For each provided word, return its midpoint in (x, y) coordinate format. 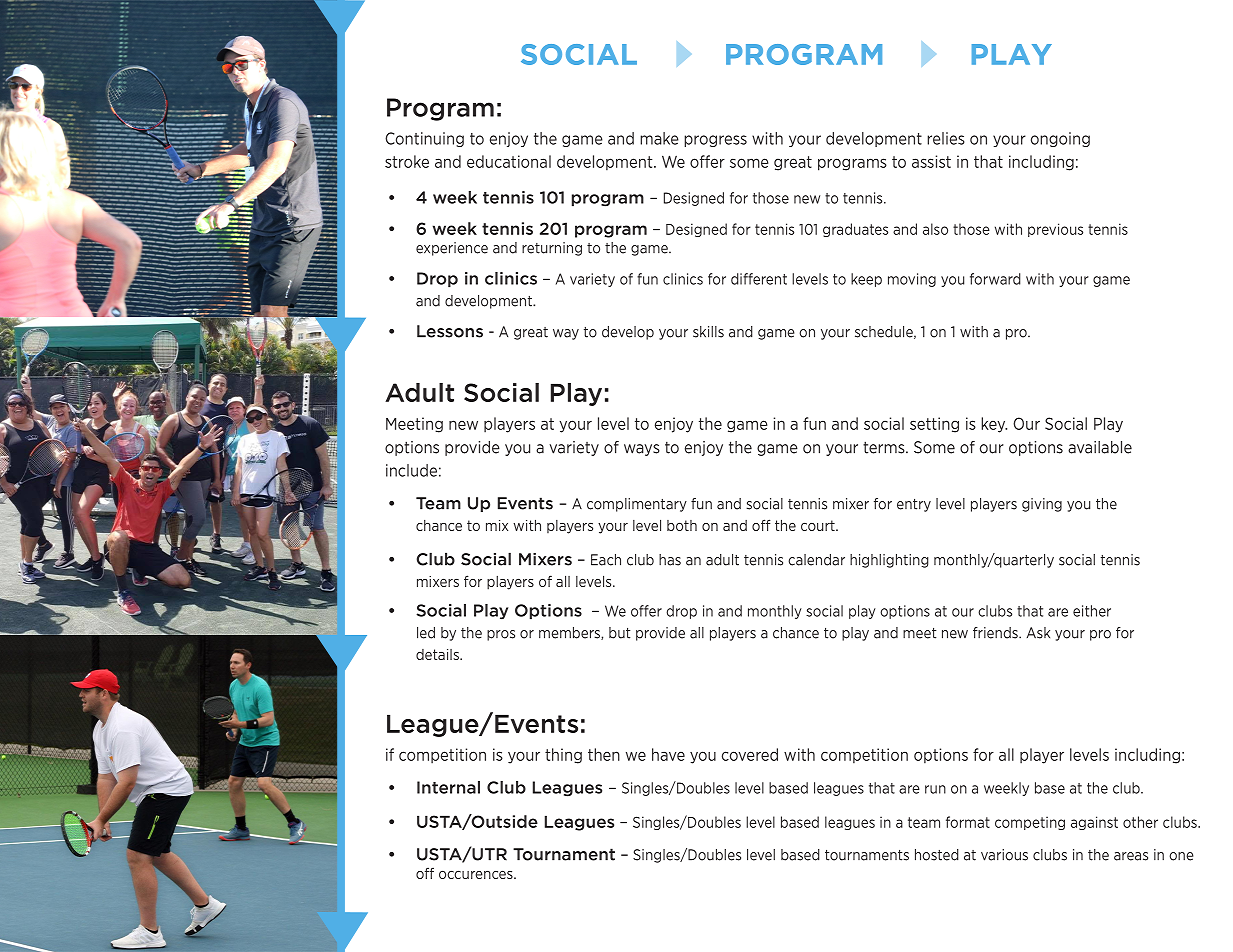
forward (995, 279)
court (819, 525)
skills (708, 332)
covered (750, 754)
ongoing (1060, 139)
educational (509, 161)
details (438, 654)
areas (1131, 856)
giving (1042, 505)
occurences (477, 875)
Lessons (450, 331)
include (411, 470)
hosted (937, 855)
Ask (1038, 633)
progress (715, 141)
